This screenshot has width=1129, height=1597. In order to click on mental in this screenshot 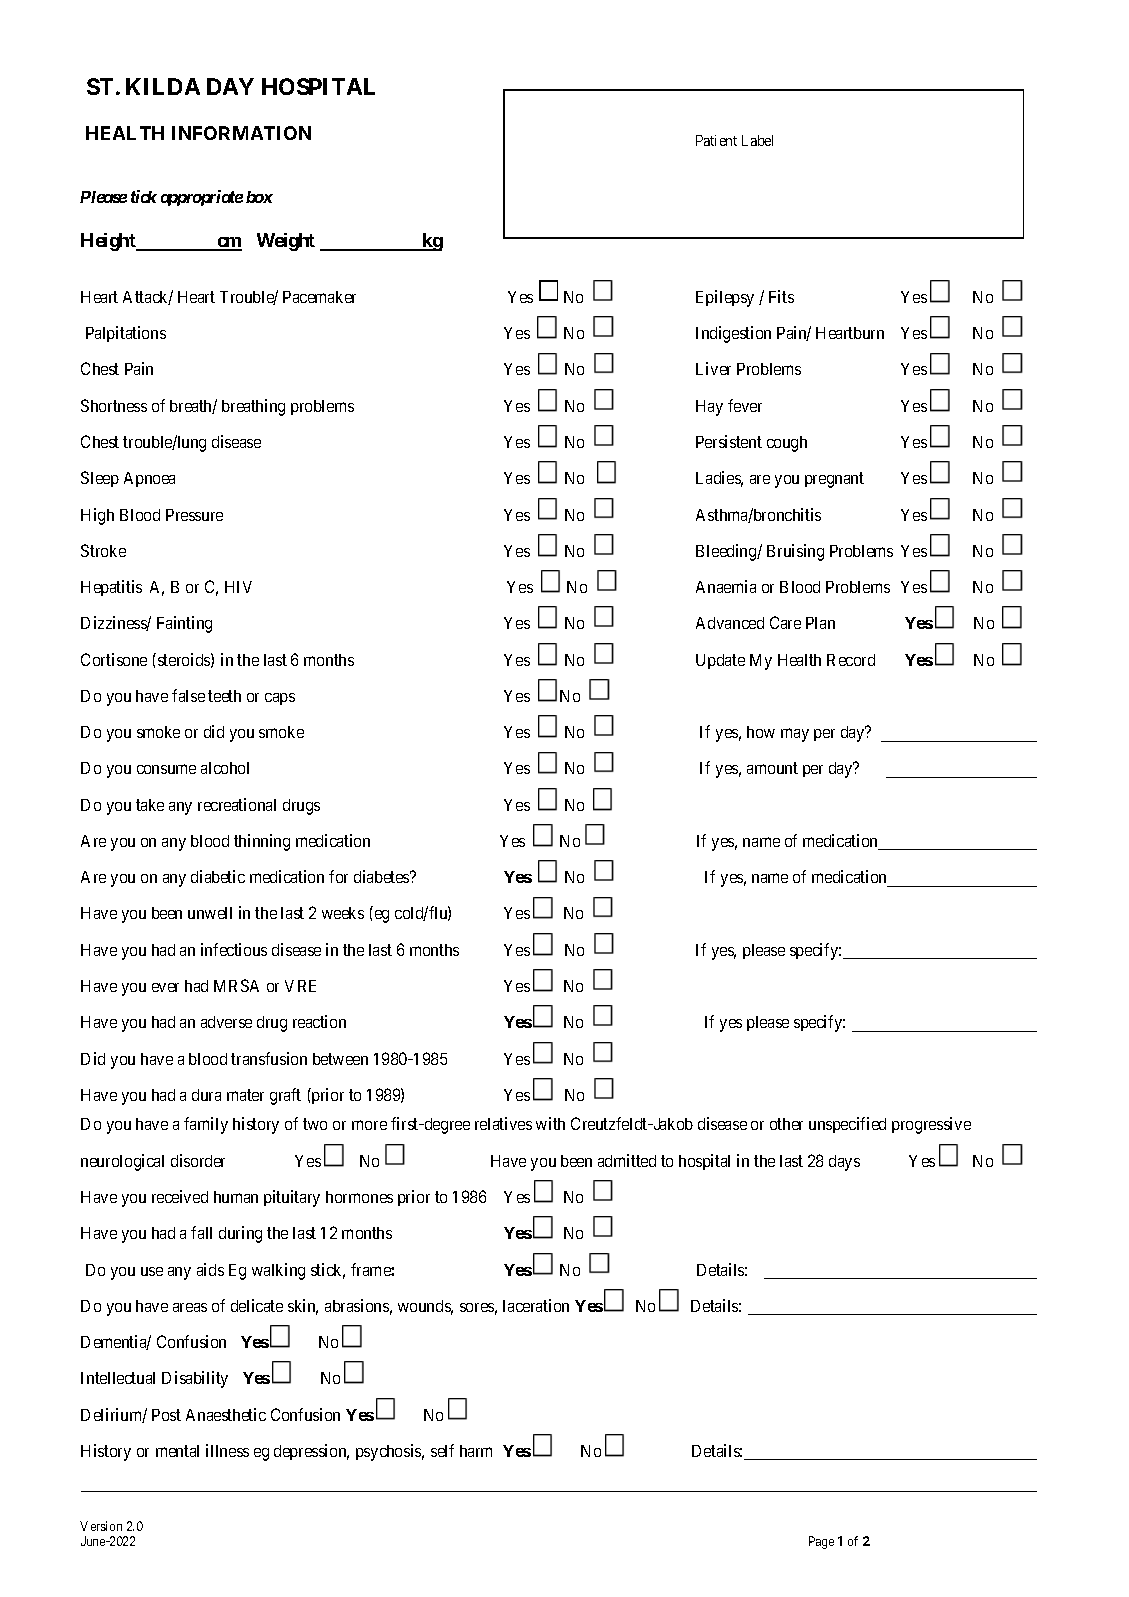, I will do `click(177, 1451)`.
